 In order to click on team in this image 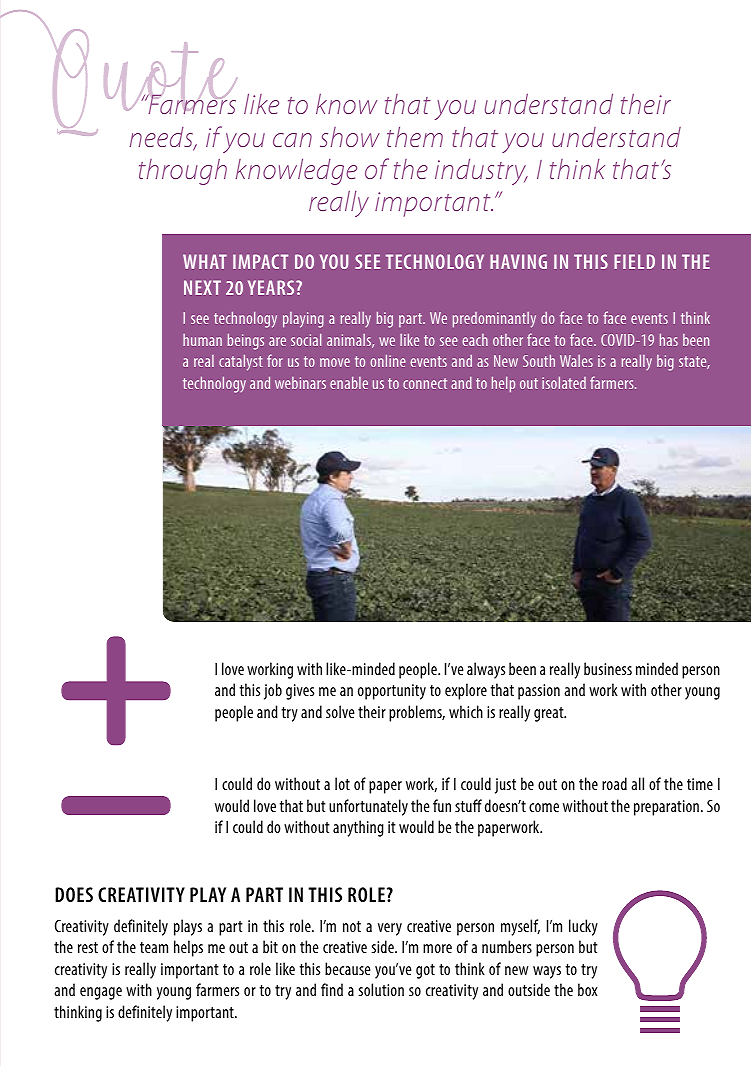, I will do `click(154, 947)`.
